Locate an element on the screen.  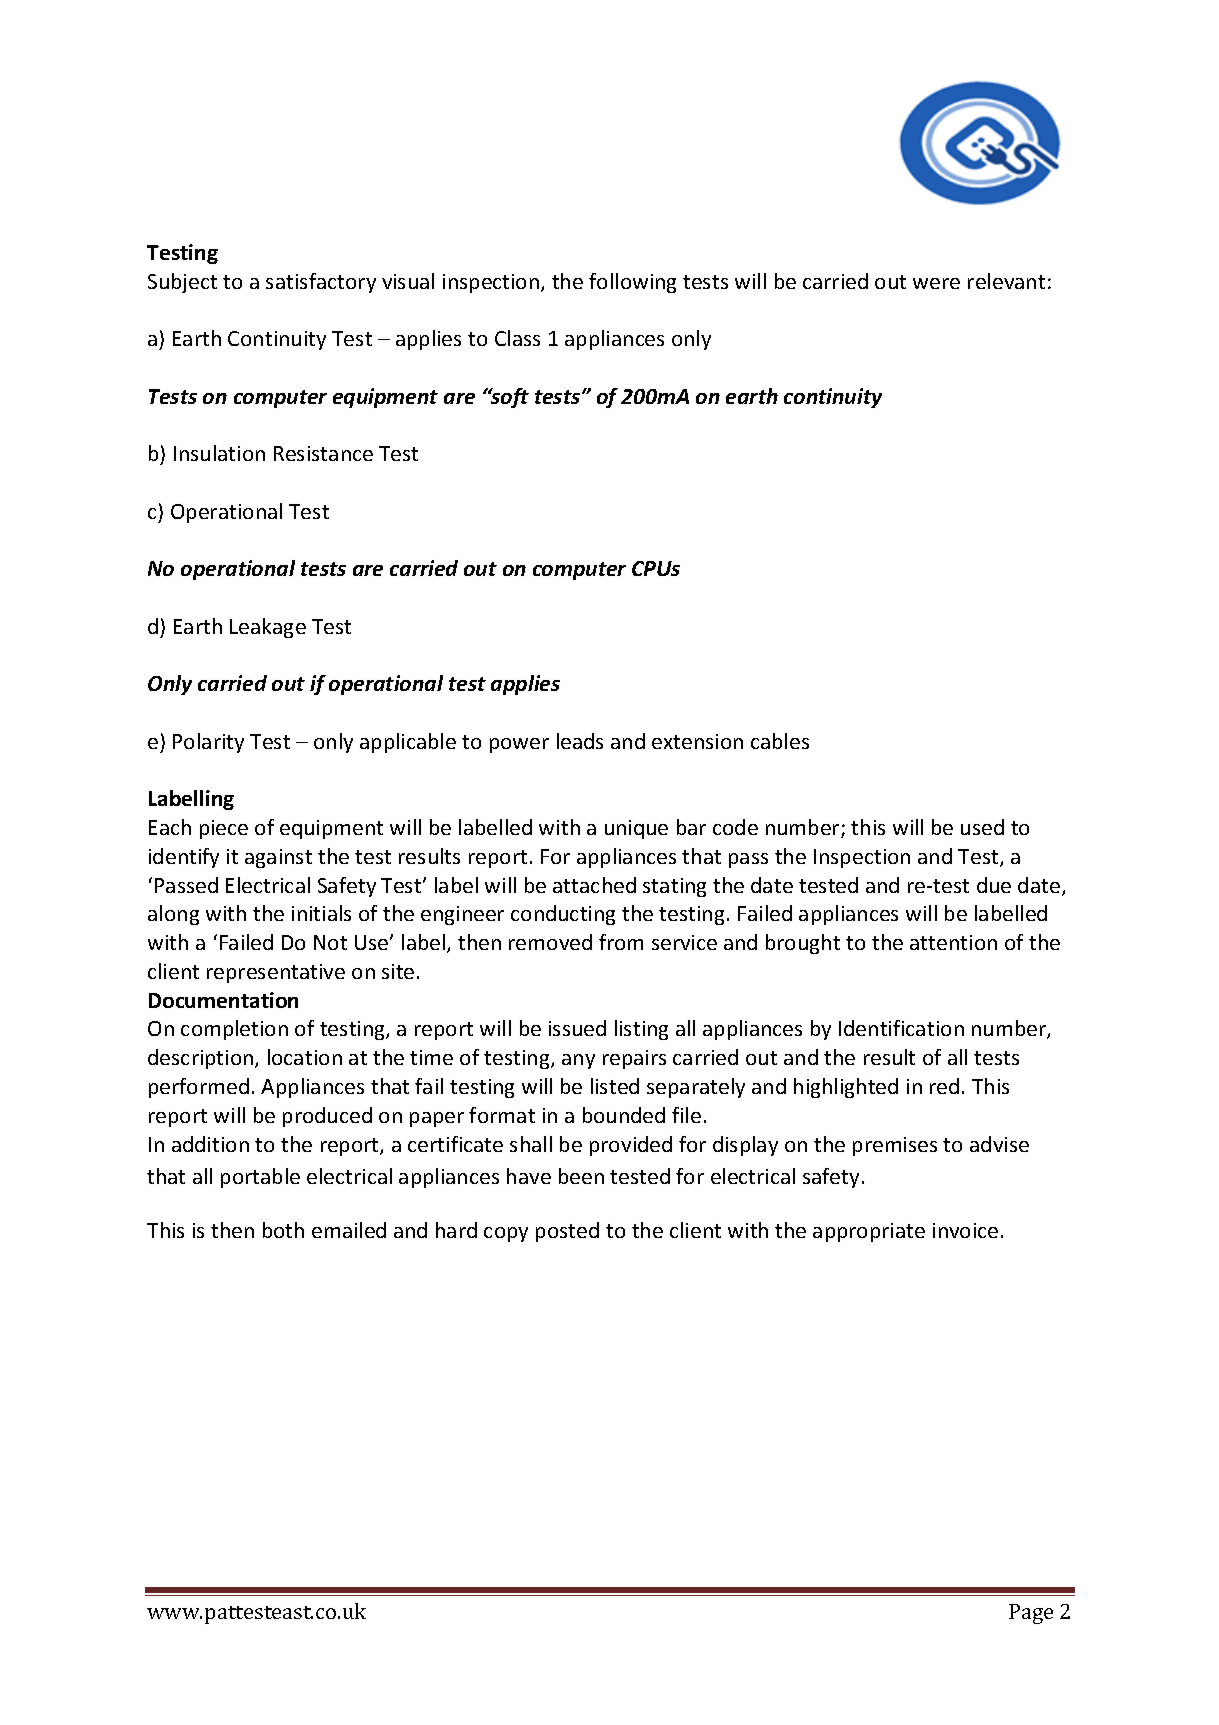
both is located at coordinates (283, 1230).
